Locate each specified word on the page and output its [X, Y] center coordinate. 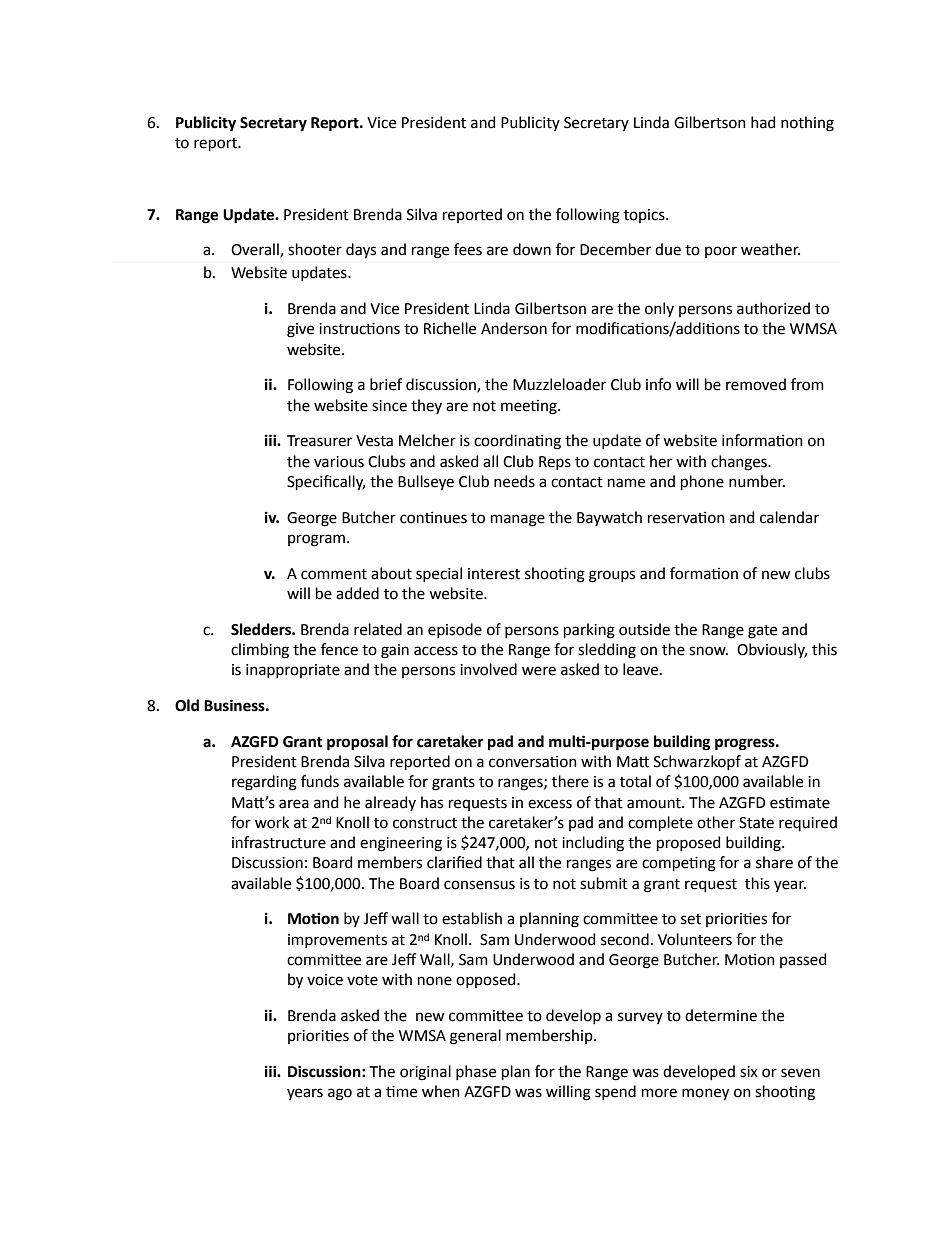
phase [476, 1072]
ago [340, 1094]
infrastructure [279, 842]
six [749, 1072]
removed [756, 384]
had [763, 122]
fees [468, 249]
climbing [260, 651]
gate [762, 632]
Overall [256, 250]
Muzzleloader [559, 384]
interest [494, 574]
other [716, 822]
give [300, 330]
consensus [479, 885]
